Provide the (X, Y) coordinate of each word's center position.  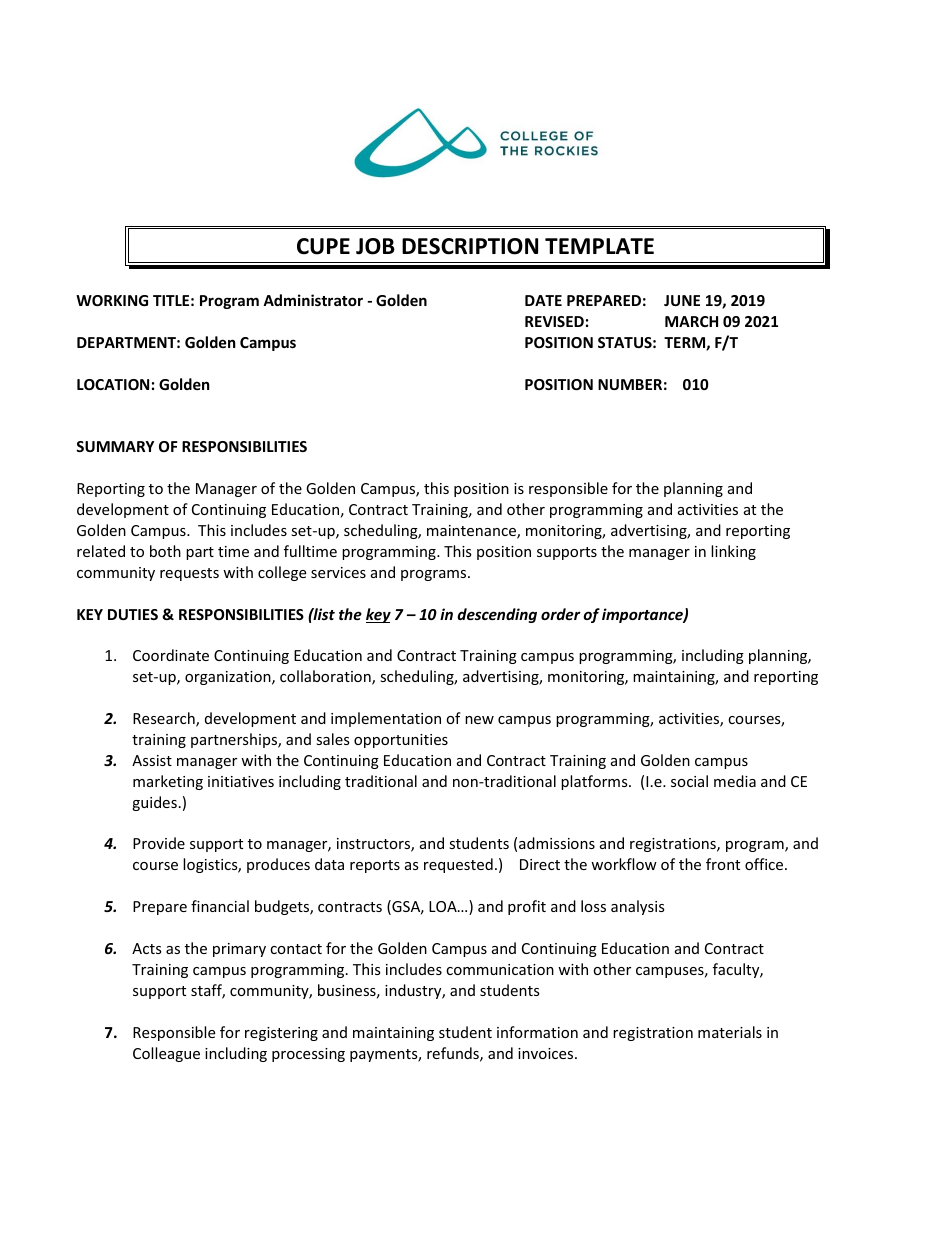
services (338, 572)
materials (730, 1032)
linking (733, 552)
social (689, 781)
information (537, 1032)
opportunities (401, 741)
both (165, 551)
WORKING (112, 300)
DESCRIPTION (470, 246)
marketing (168, 782)
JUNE (682, 300)
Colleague (166, 1054)
